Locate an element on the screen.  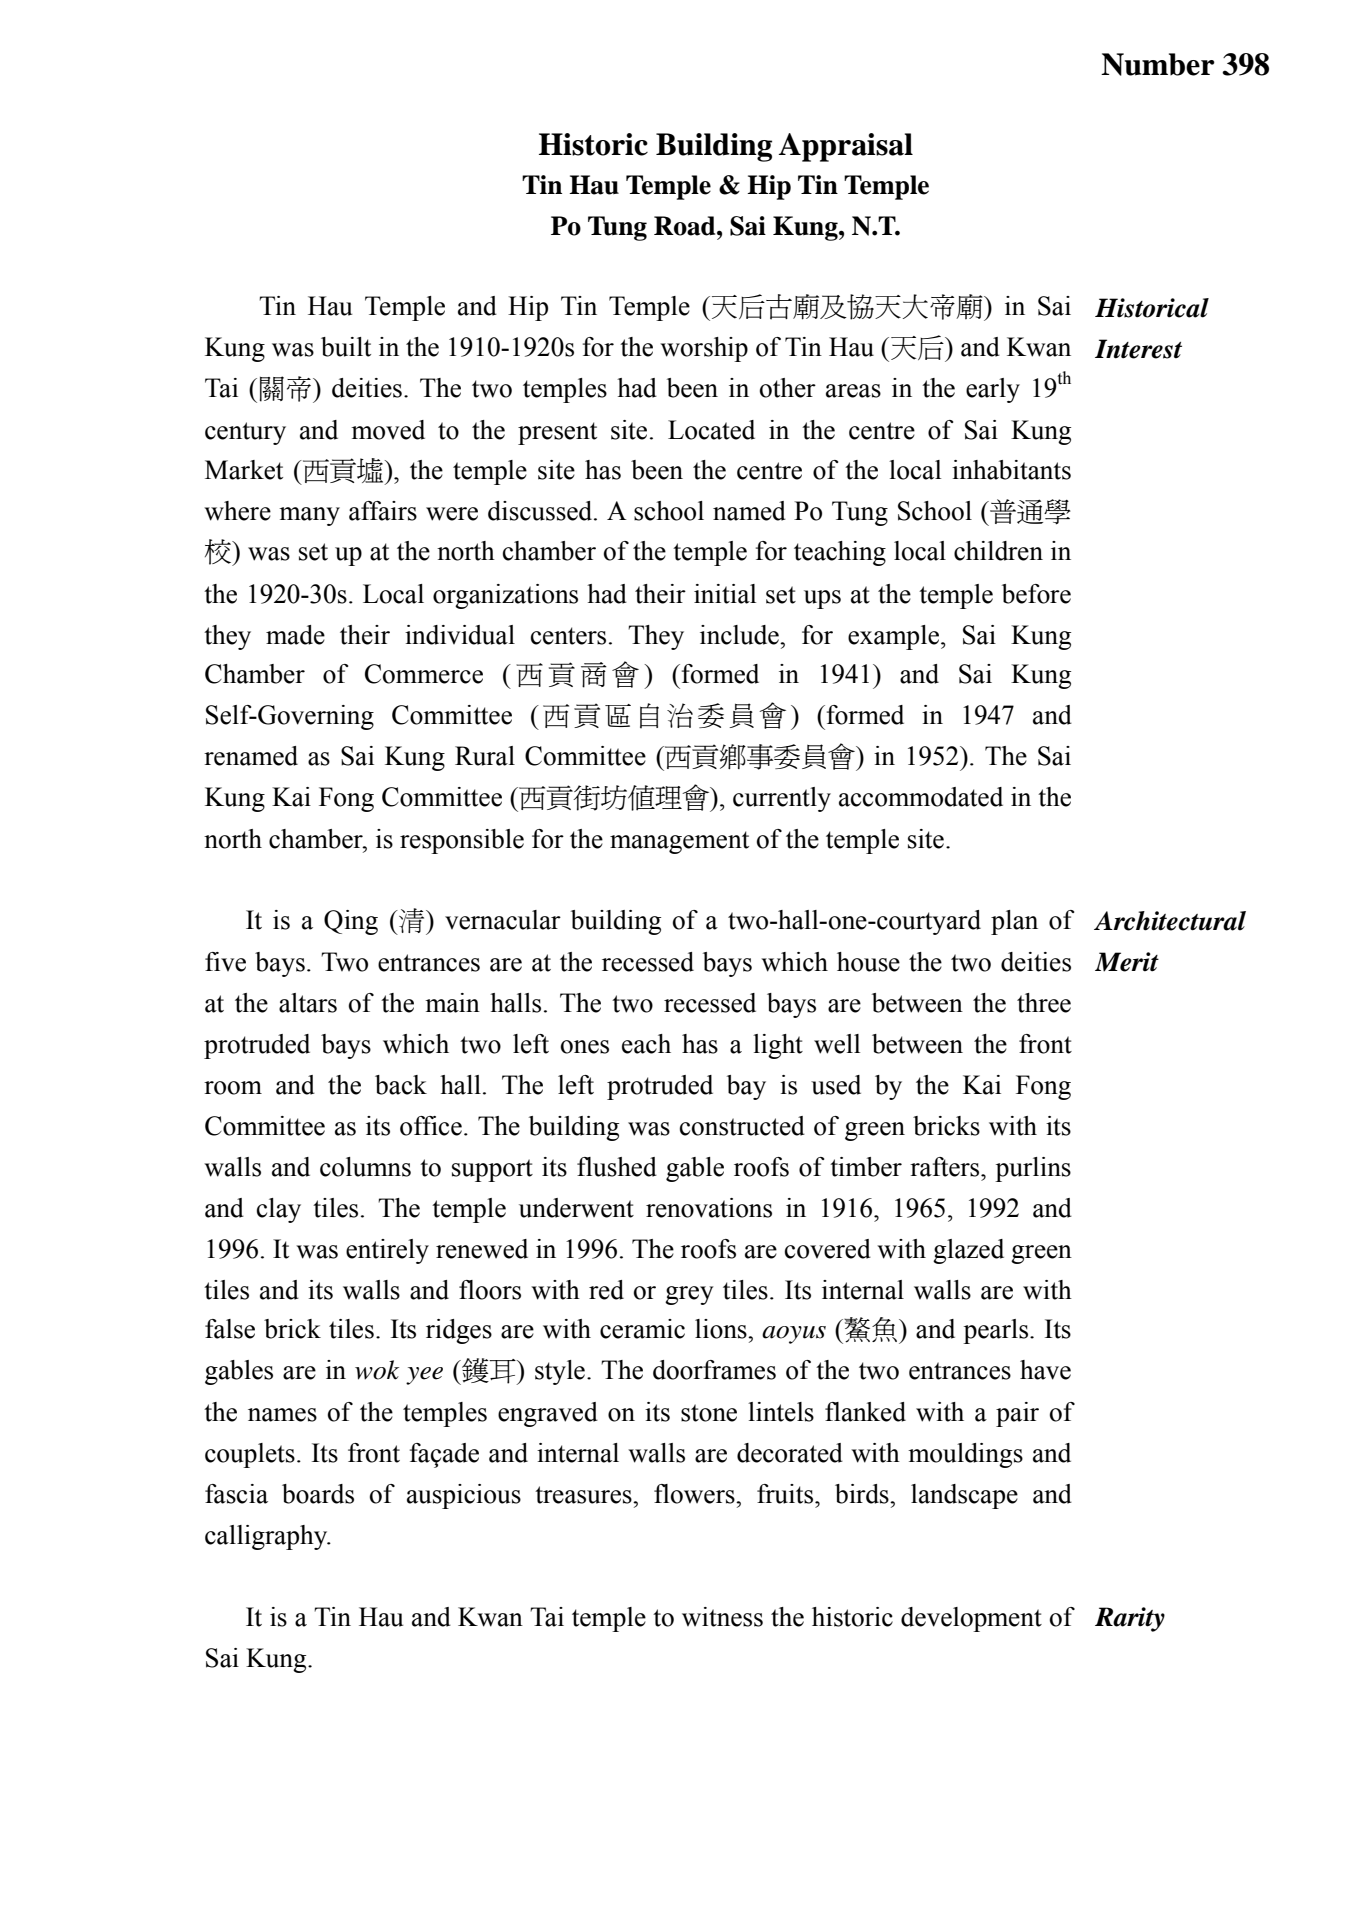
built is located at coordinates (346, 347).
